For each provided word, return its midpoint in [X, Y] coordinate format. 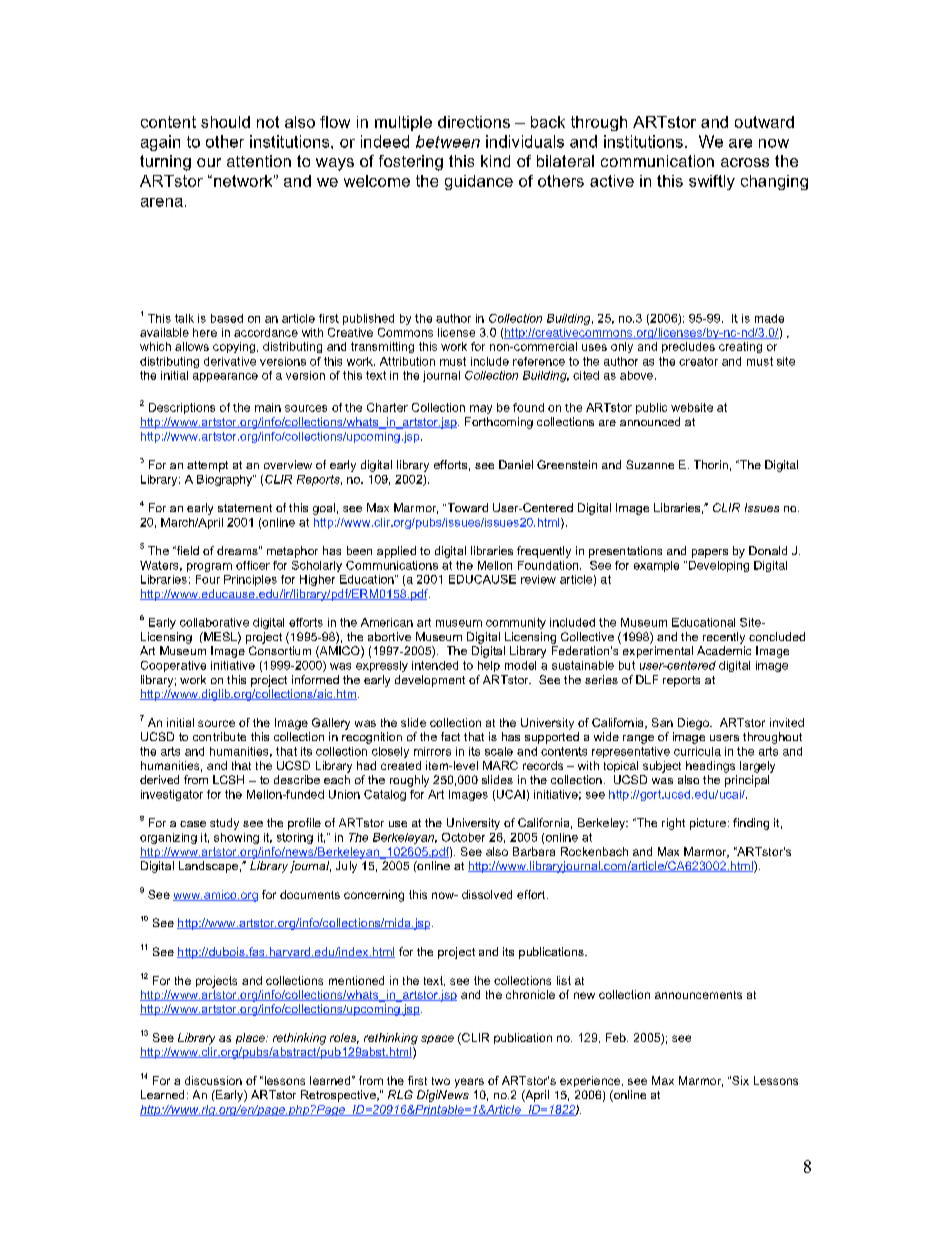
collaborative [214, 622]
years [469, 1083]
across [745, 162]
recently [724, 638]
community [516, 623]
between [448, 141]
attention [259, 161]
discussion [213, 1080]
